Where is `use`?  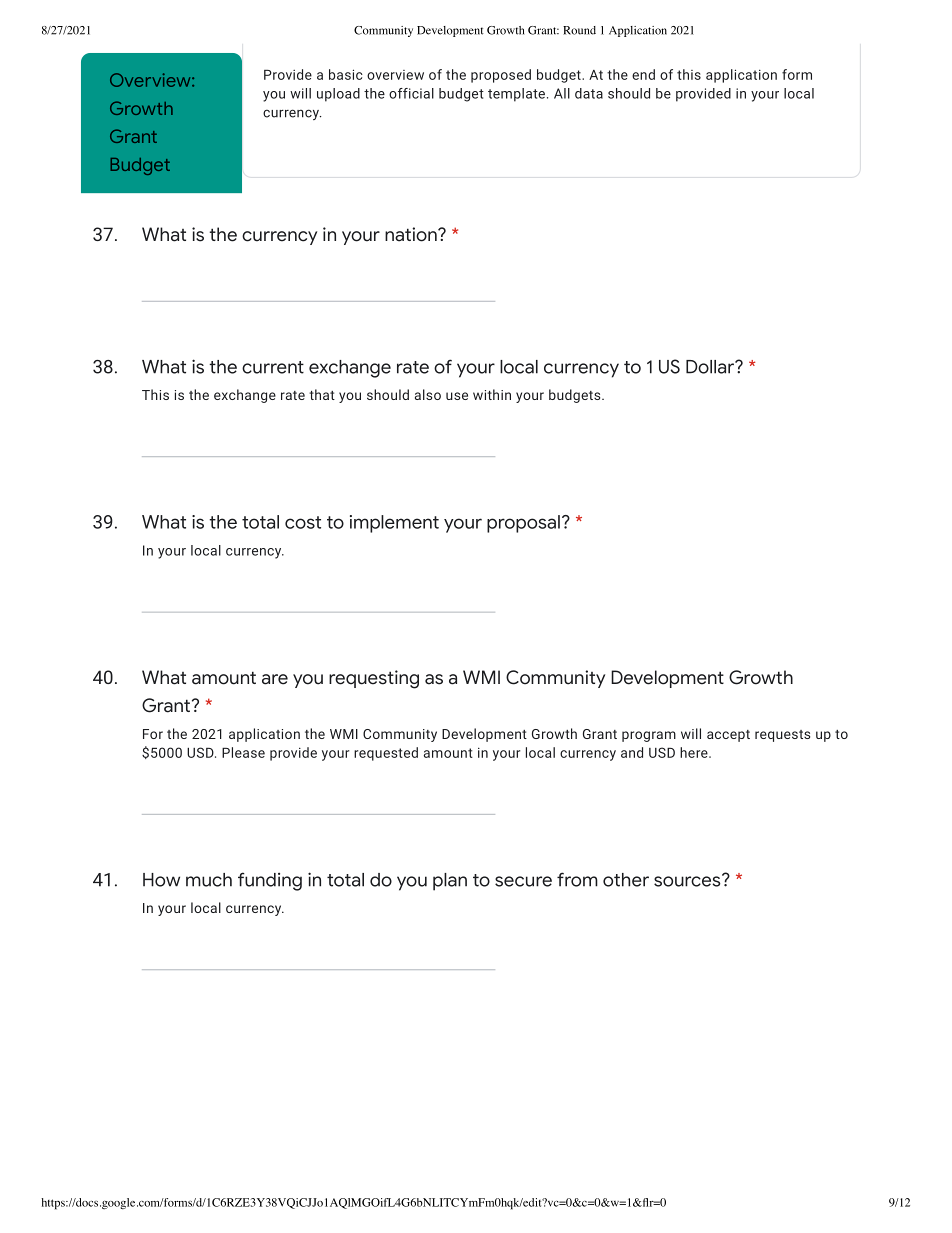 use is located at coordinates (457, 396).
